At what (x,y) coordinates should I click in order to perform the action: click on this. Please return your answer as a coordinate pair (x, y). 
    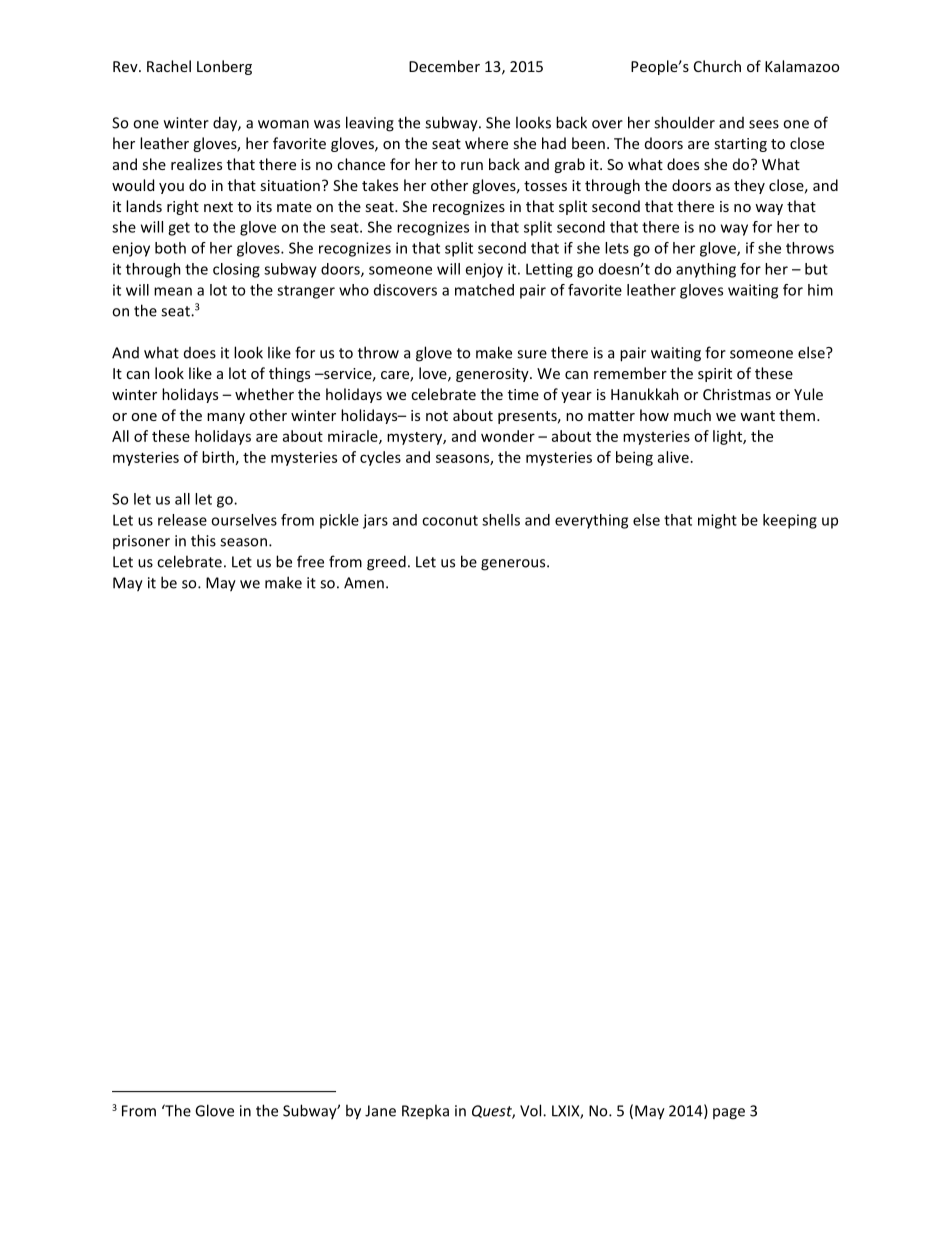
    Looking at the image, I should click on (203, 540).
